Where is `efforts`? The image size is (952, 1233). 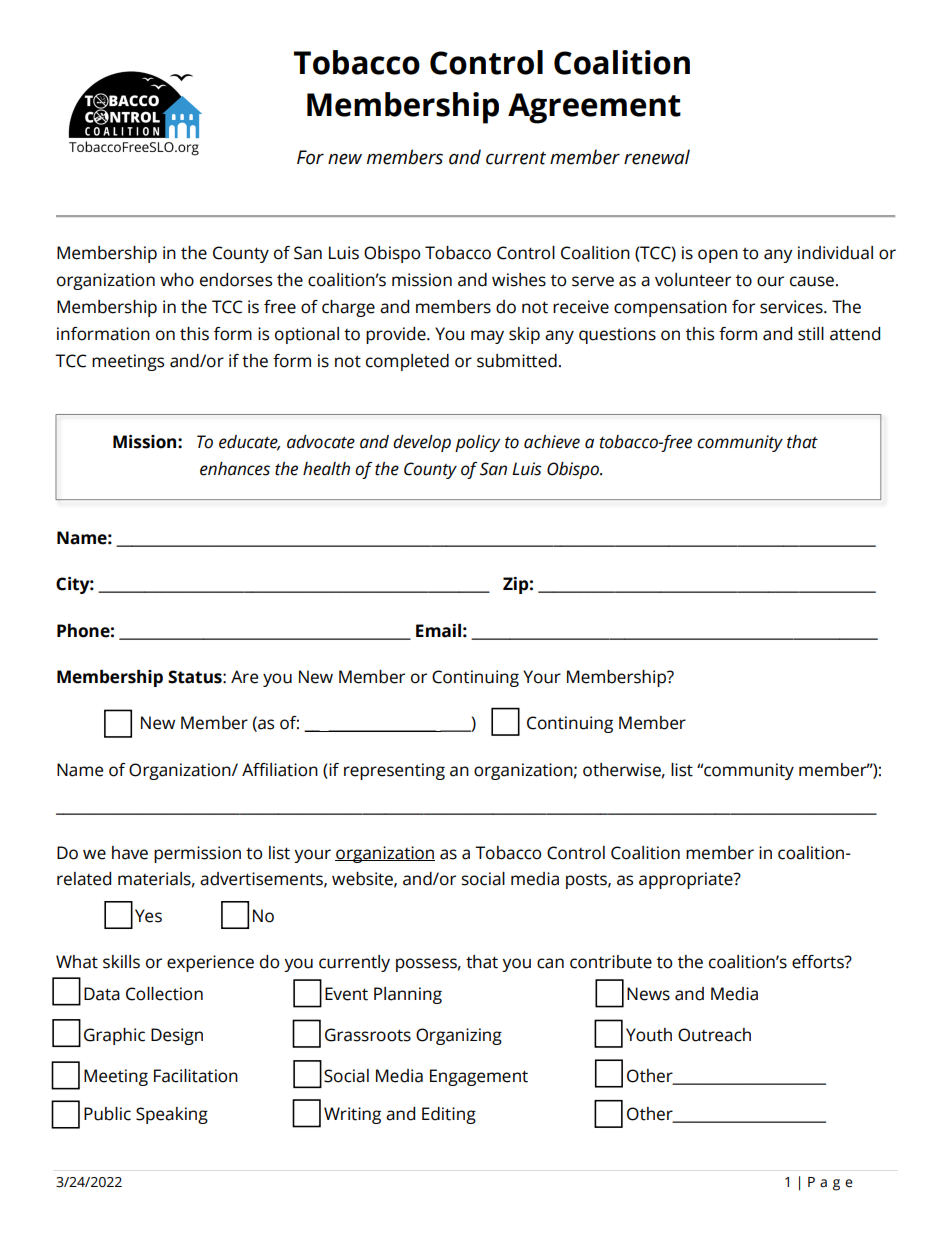 efforts is located at coordinates (819, 962).
